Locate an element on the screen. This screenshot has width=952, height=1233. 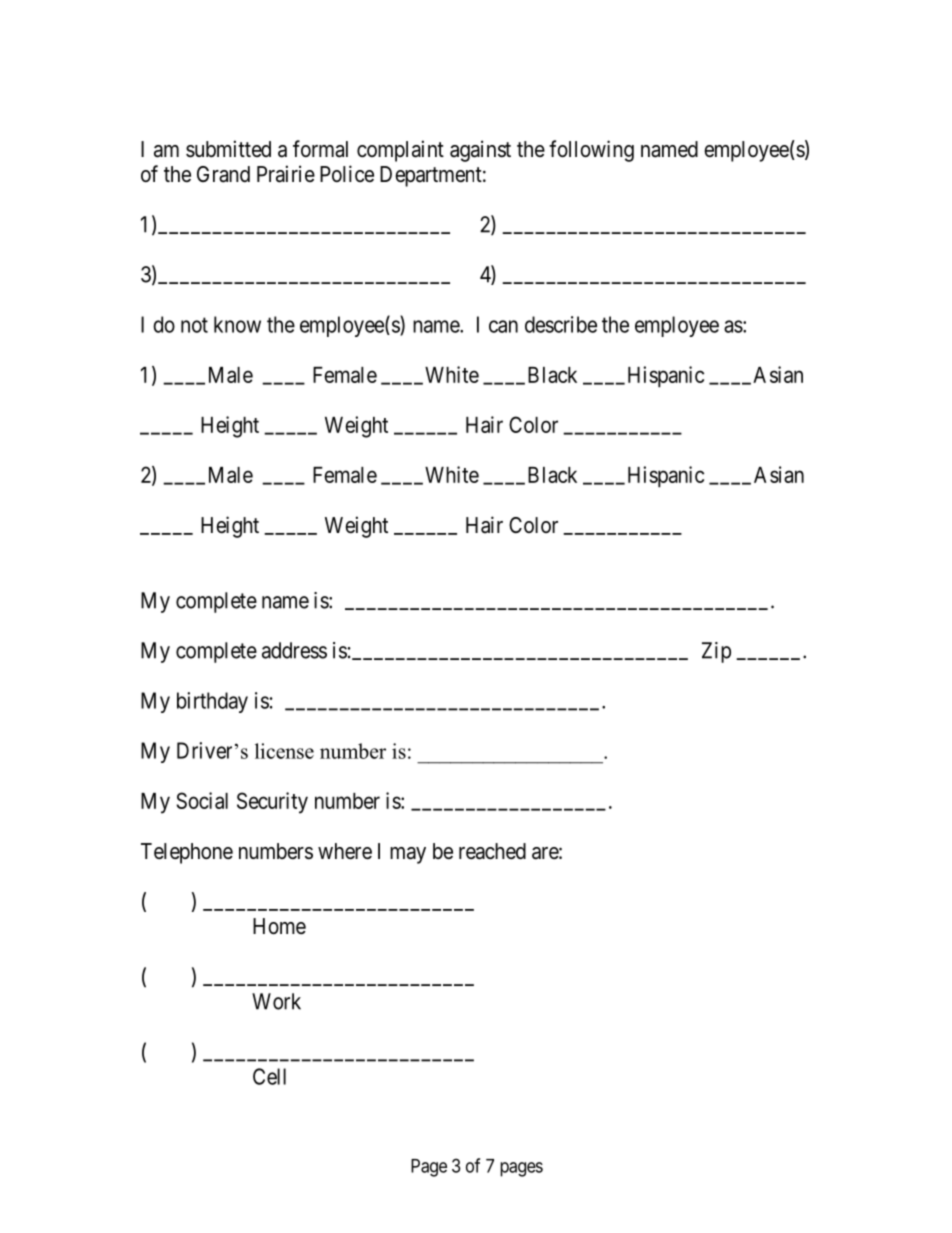
following is located at coordinates (591, 151).
